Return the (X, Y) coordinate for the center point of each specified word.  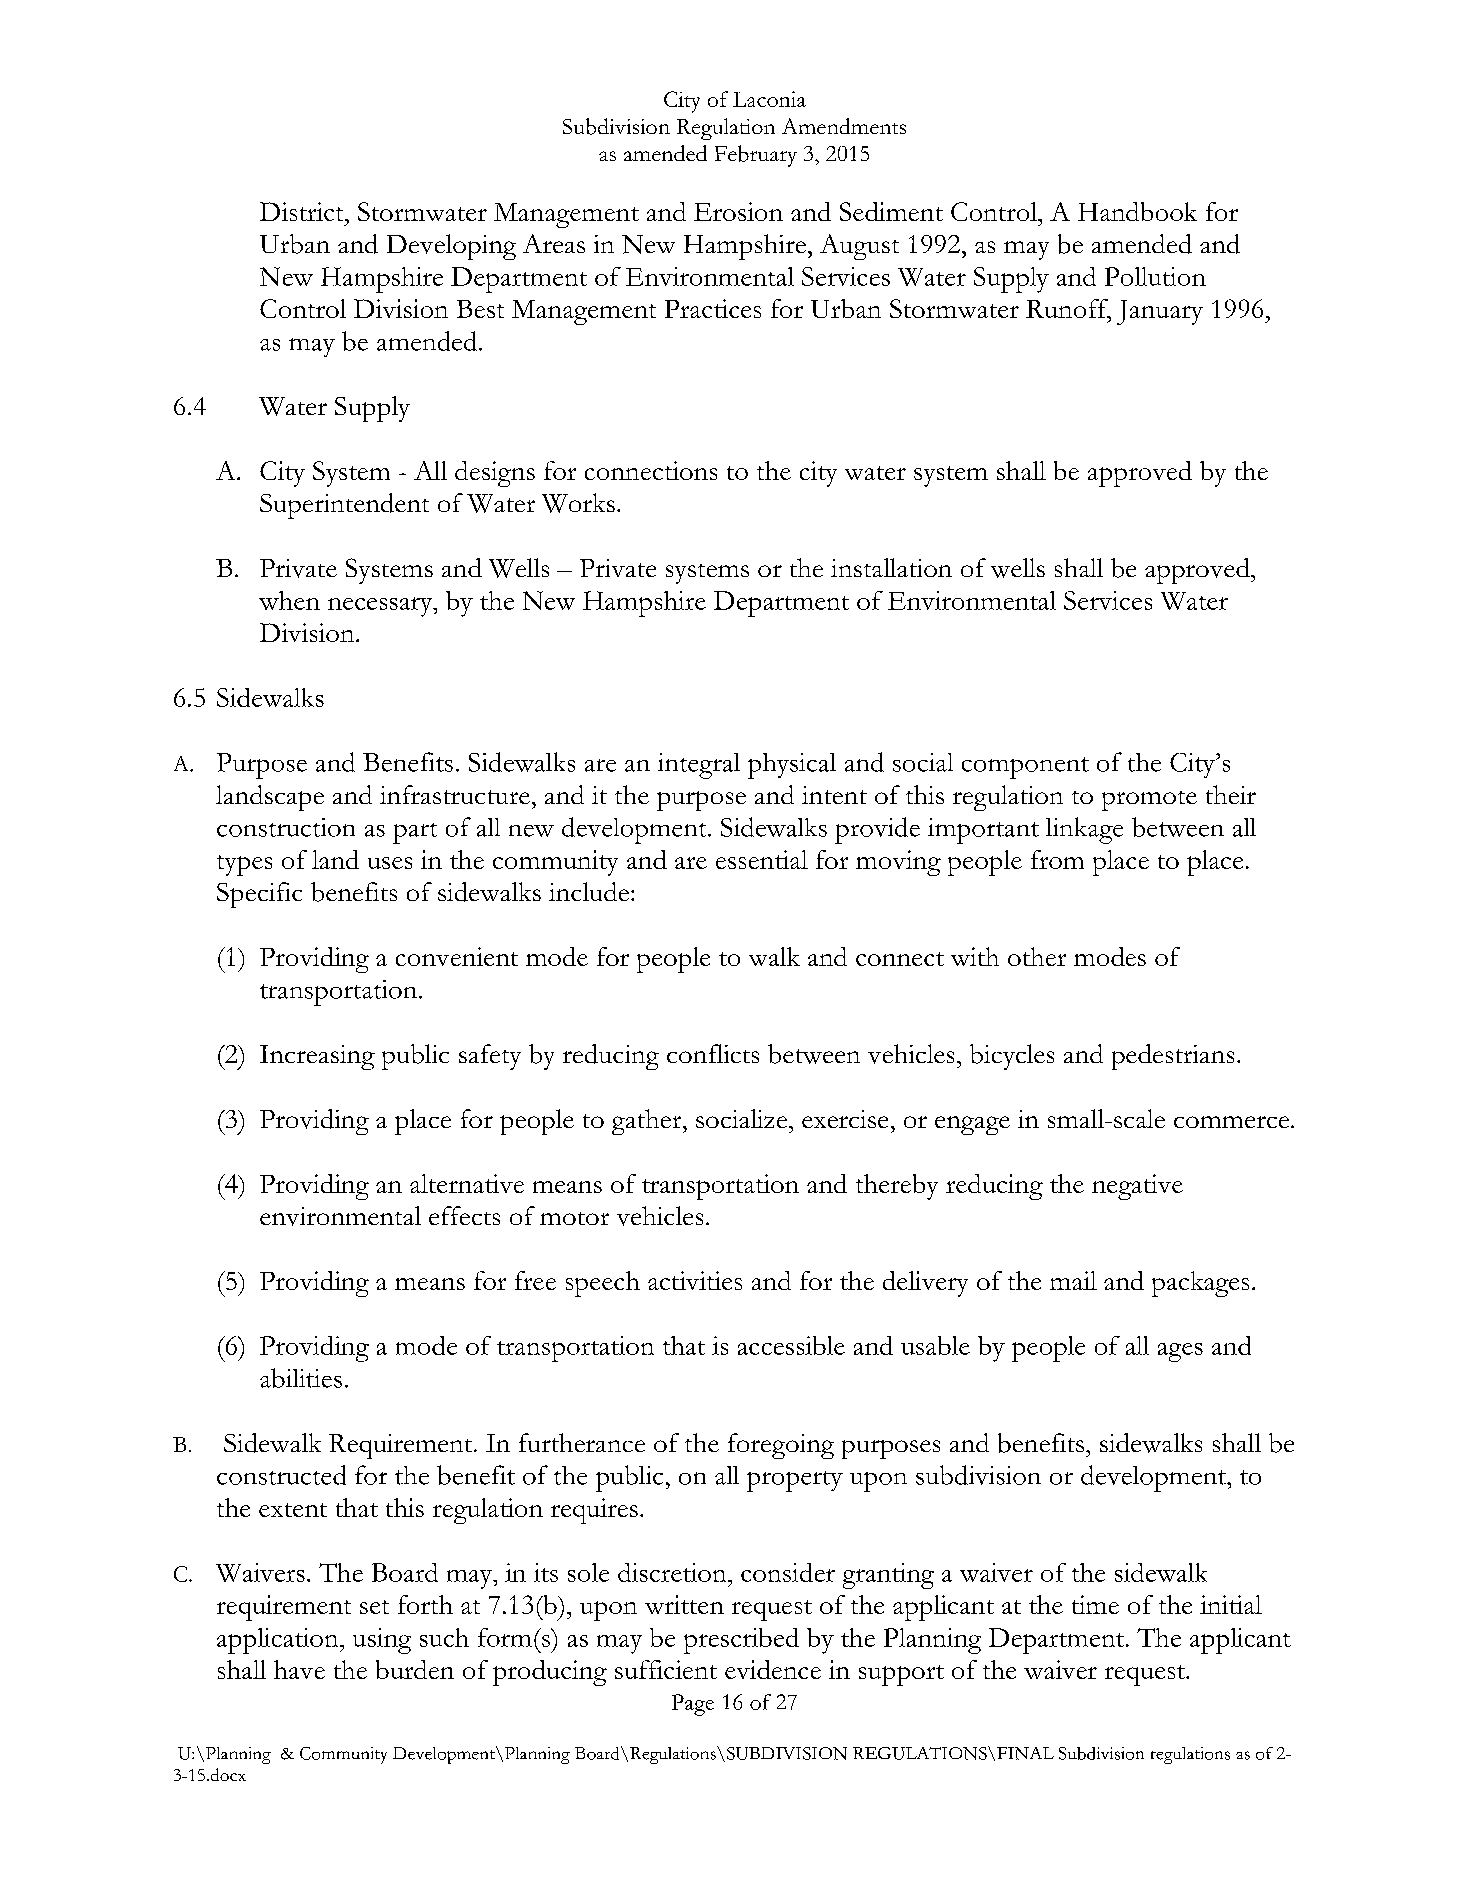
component (1025, 768)
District (303, 211)
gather (648, 1122)
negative (1137, 1187)
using (382, 1641)
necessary (381, 607)
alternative (467, 1183)
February (756, 156)
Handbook (1137, 211)
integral (699, 766)
